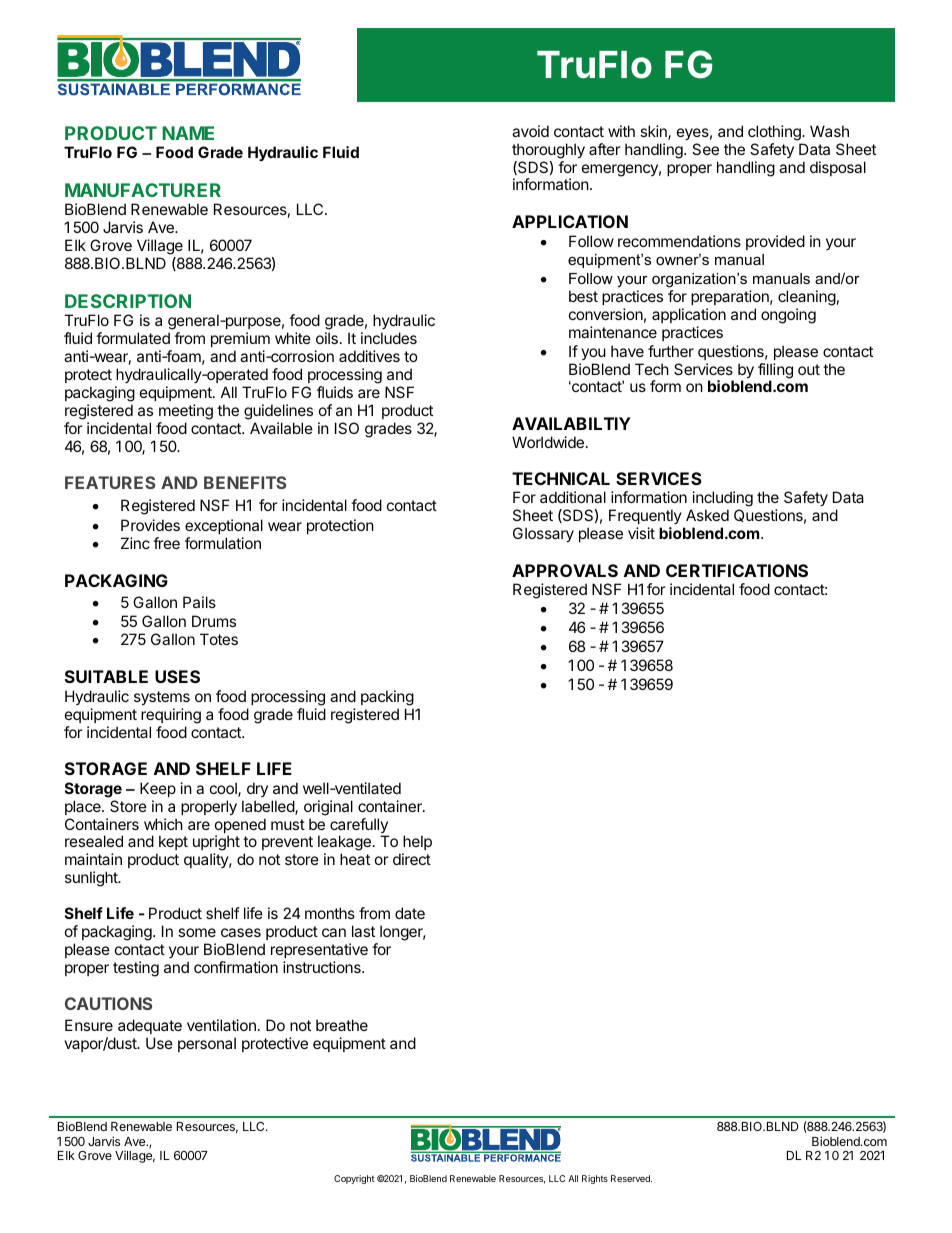 The image size is (952, 1233). I want to click on avoid, so click(530, 131).
